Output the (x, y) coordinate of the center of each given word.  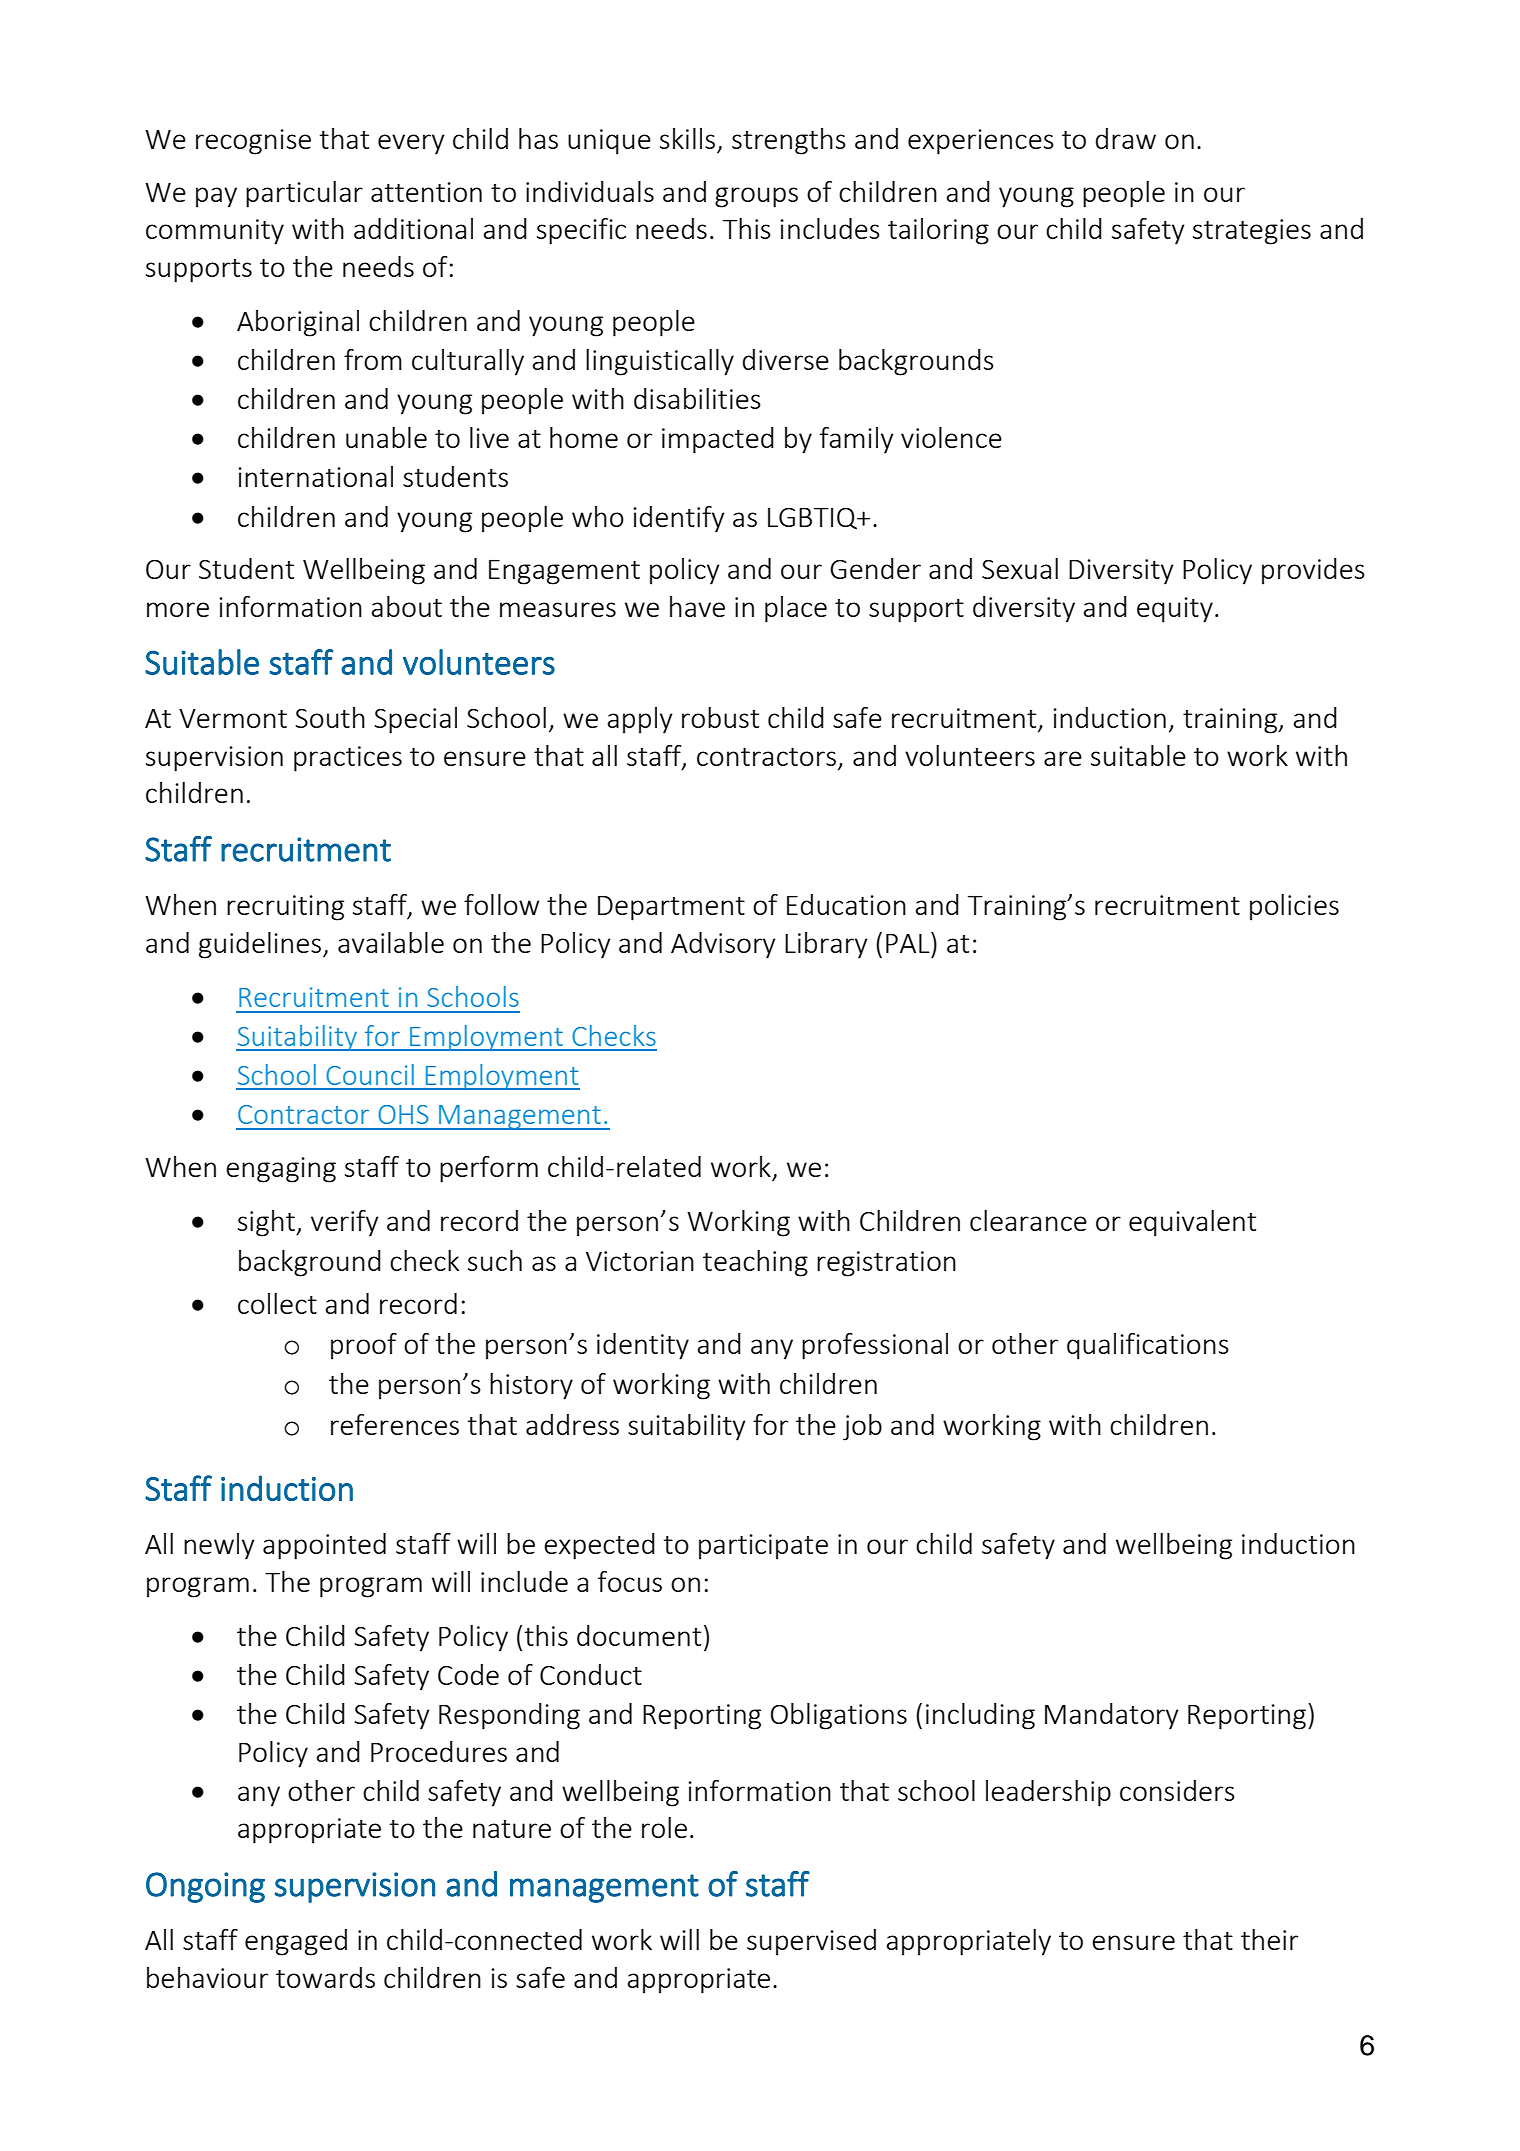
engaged (296, 1942)
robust (720, 717)
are (1063, 758)
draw (1126, 138)
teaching (755, 1263)
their (1269, 1939)
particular (304, 194)
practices (348, 759)
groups (756, 197)
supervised (811, 1942)
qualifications (1148, 1346)
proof (364, 1346)
